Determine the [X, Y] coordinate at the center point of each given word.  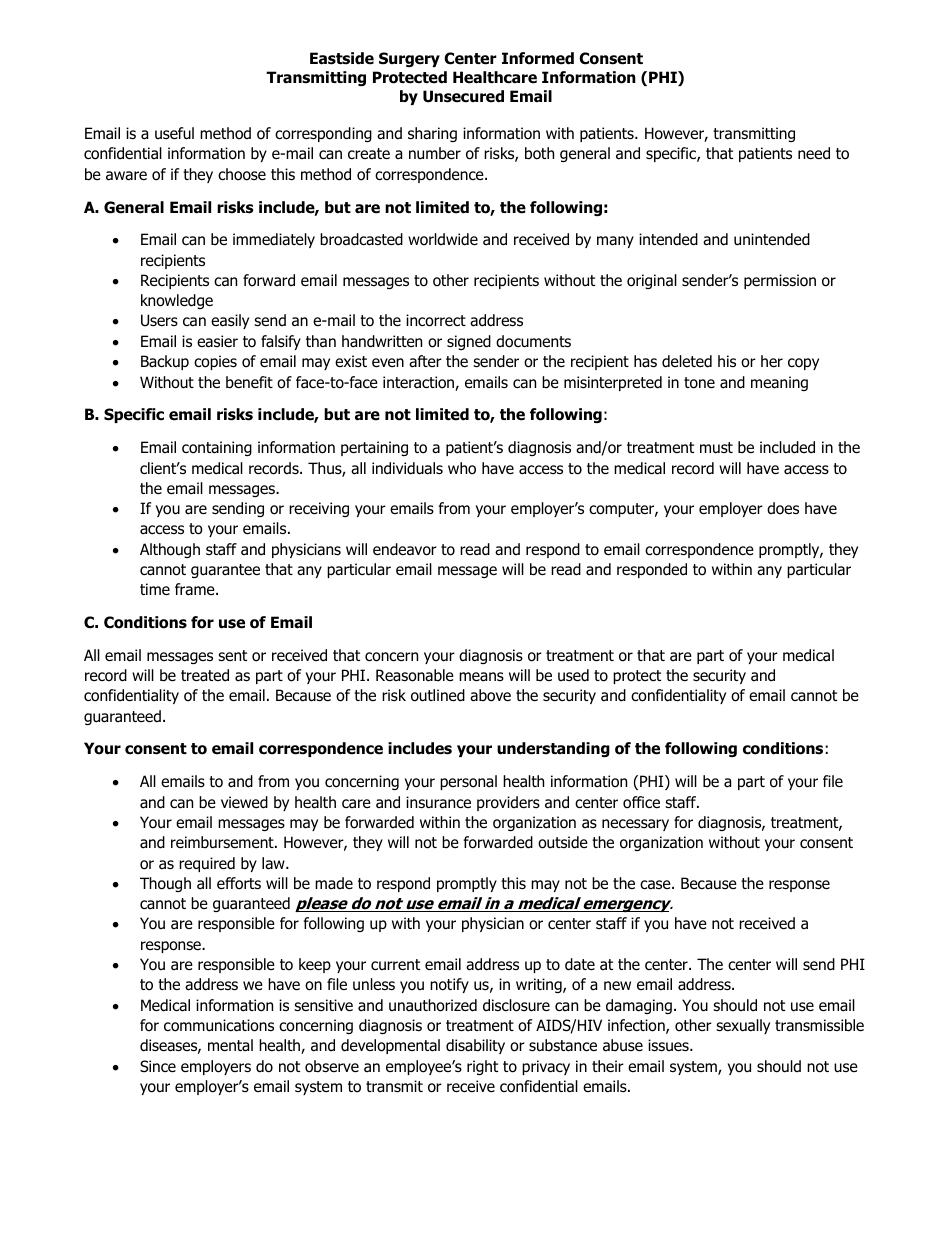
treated [205, 675]
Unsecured [463, 96]
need [814, 153]
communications [219, 1025]
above [490, 695]
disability [475, 1046]
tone [699, 383]
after [425, 361]
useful [174, 133]
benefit [249, 382]
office [641, 802]
